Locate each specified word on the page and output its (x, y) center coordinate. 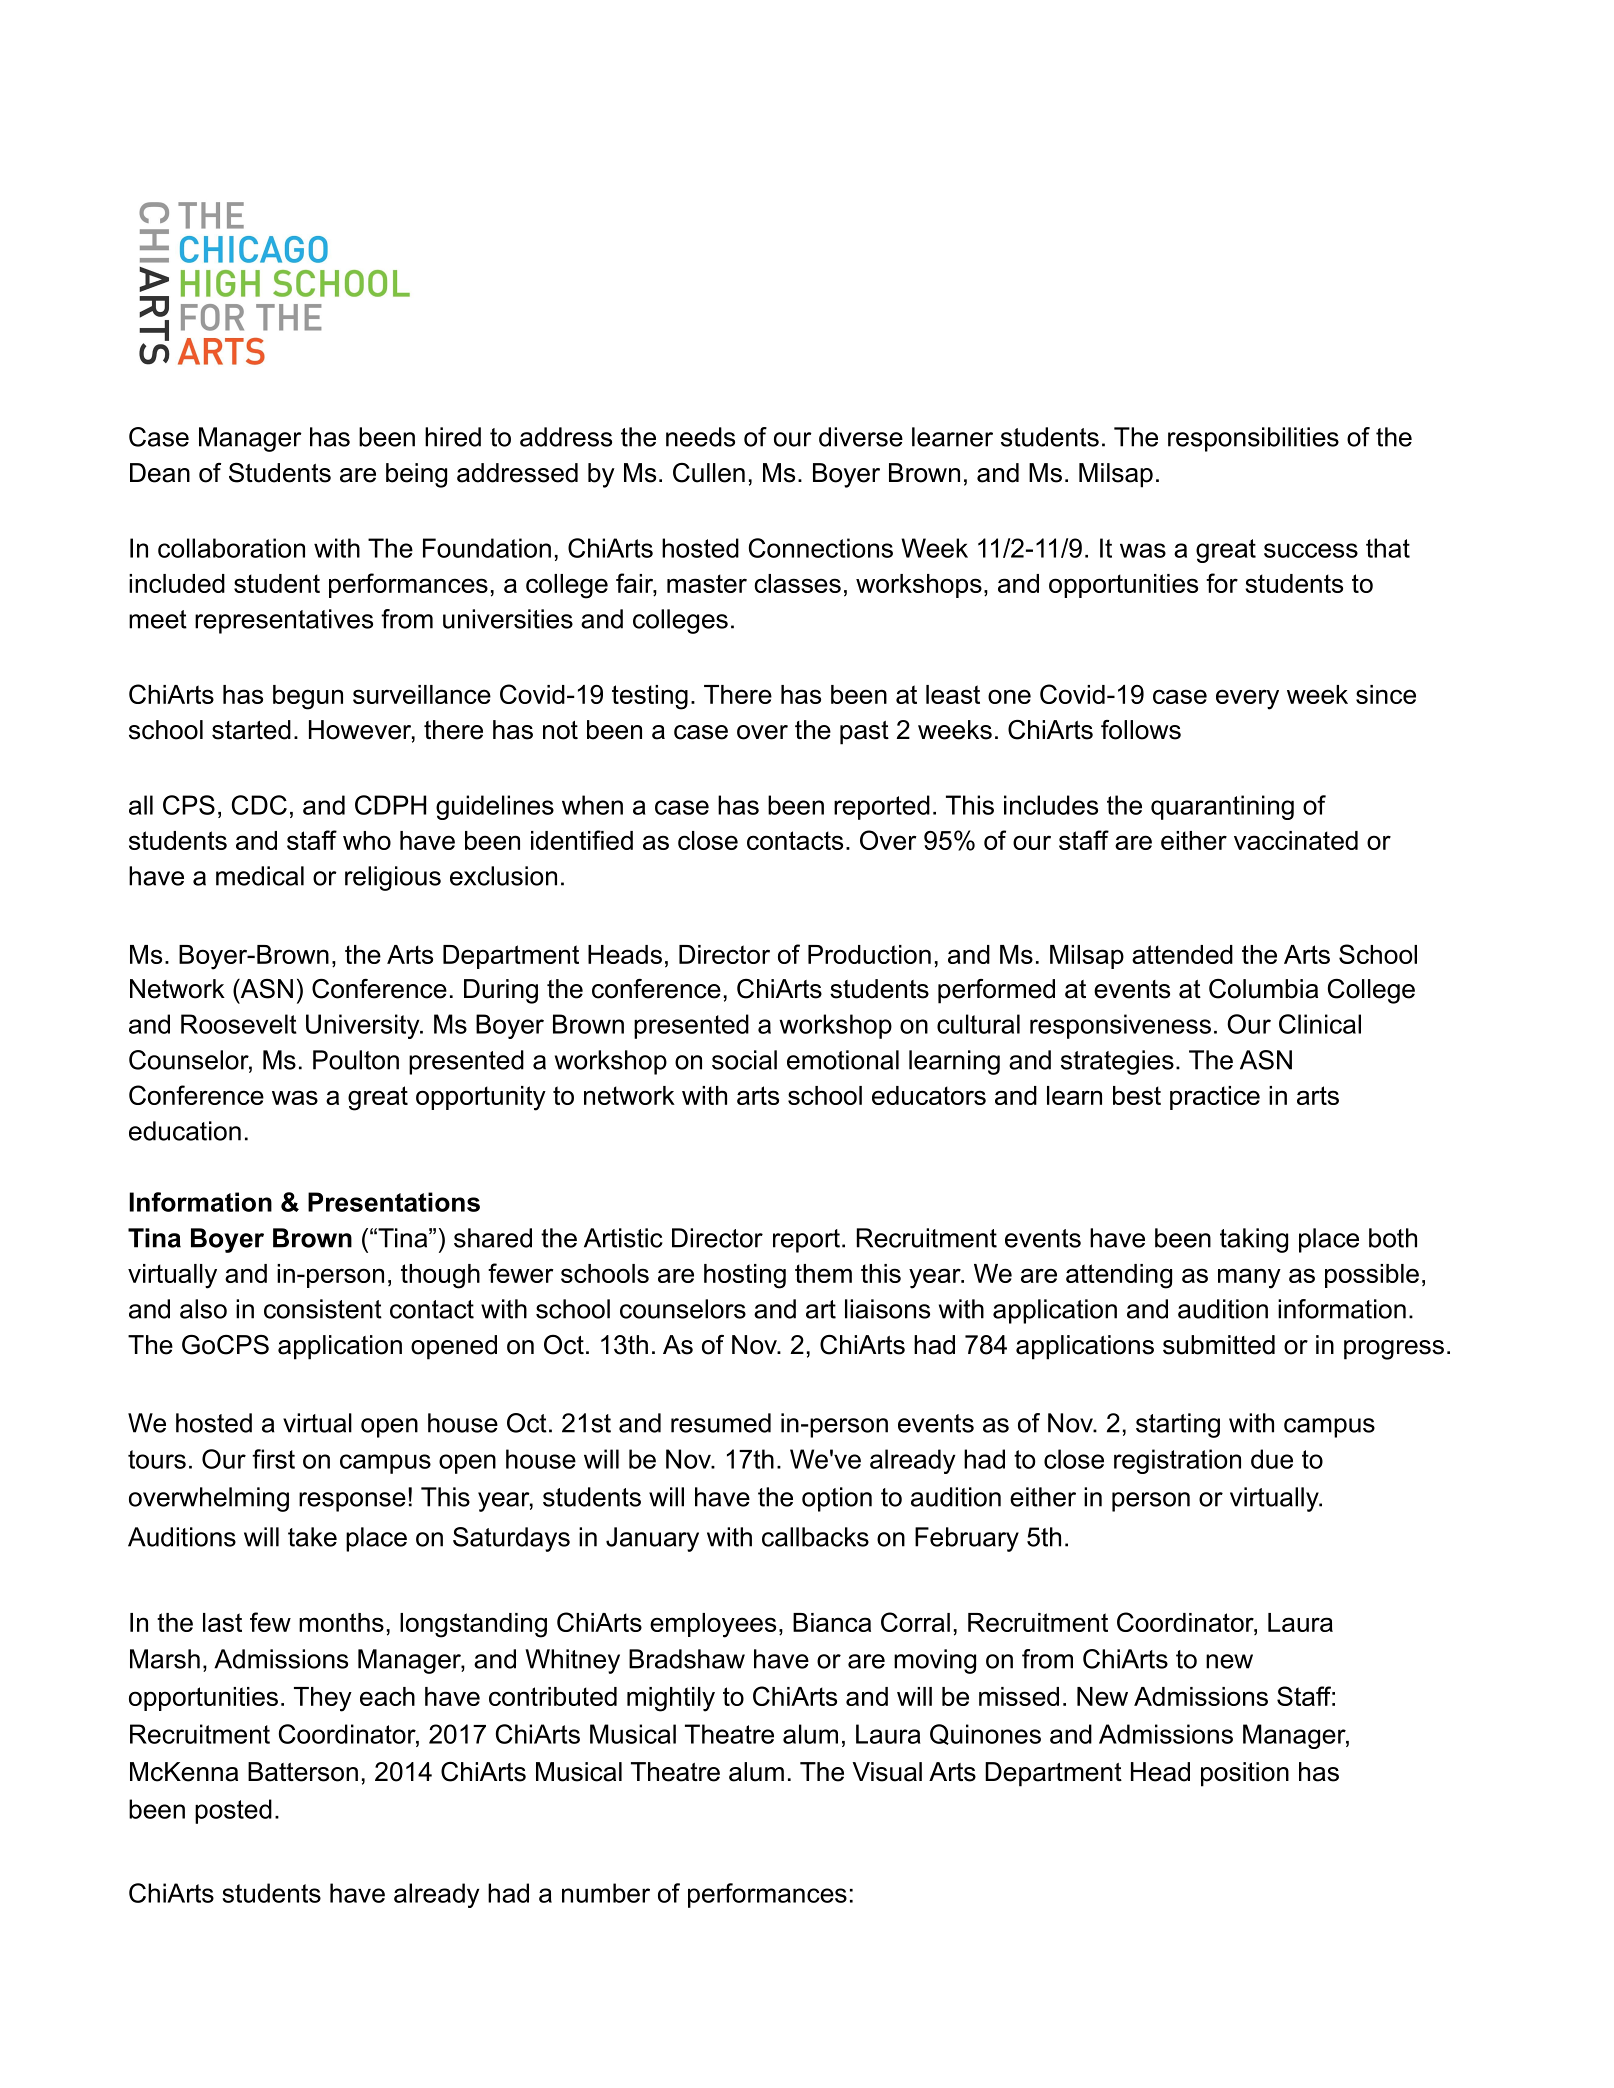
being (416, 475)
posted (233, 1811)
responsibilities (1253, 439)
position (1245, 1774)
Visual (887, 1772)
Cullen (709, 473)
